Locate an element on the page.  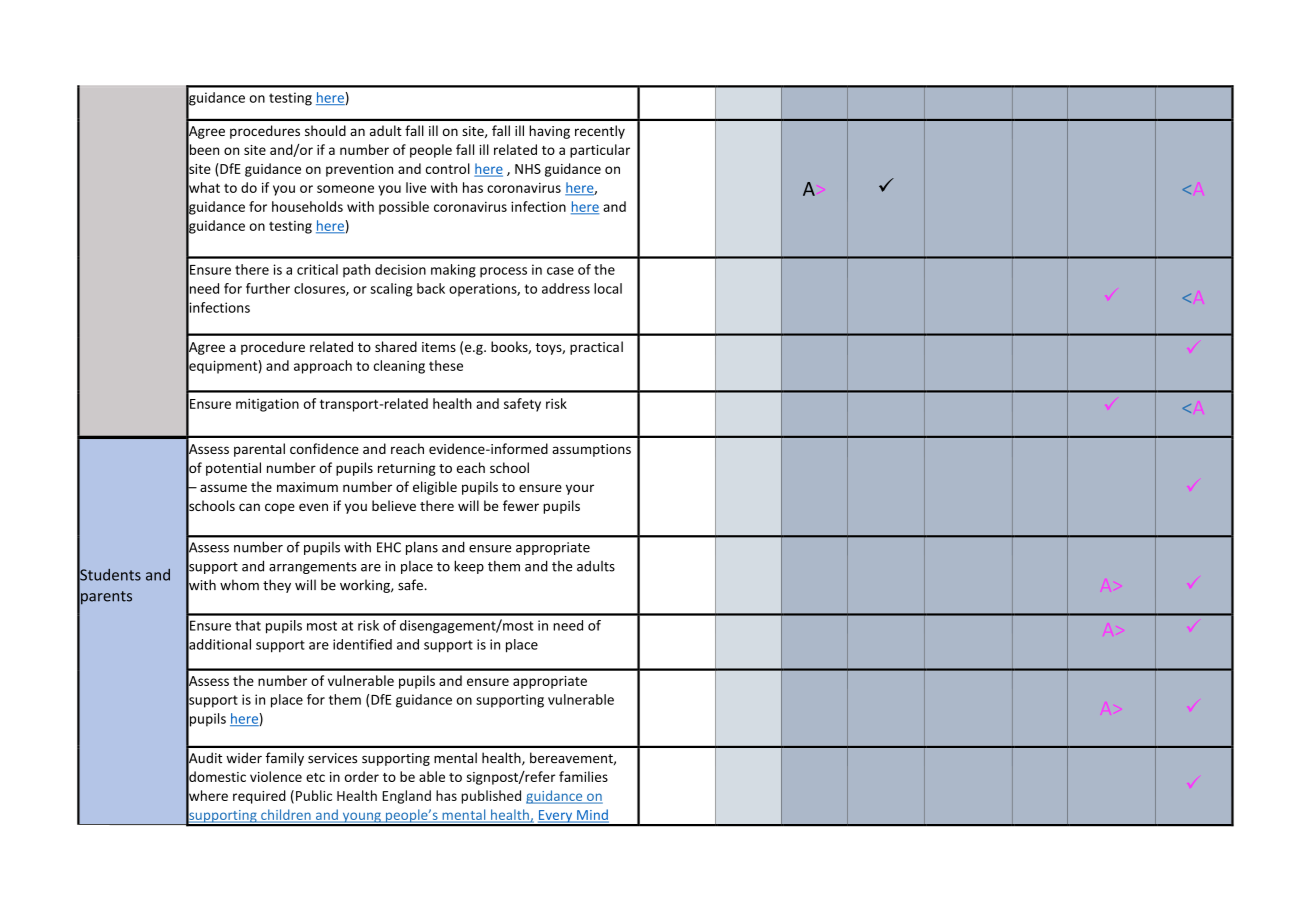
they is located at coordinates (277, 586).
